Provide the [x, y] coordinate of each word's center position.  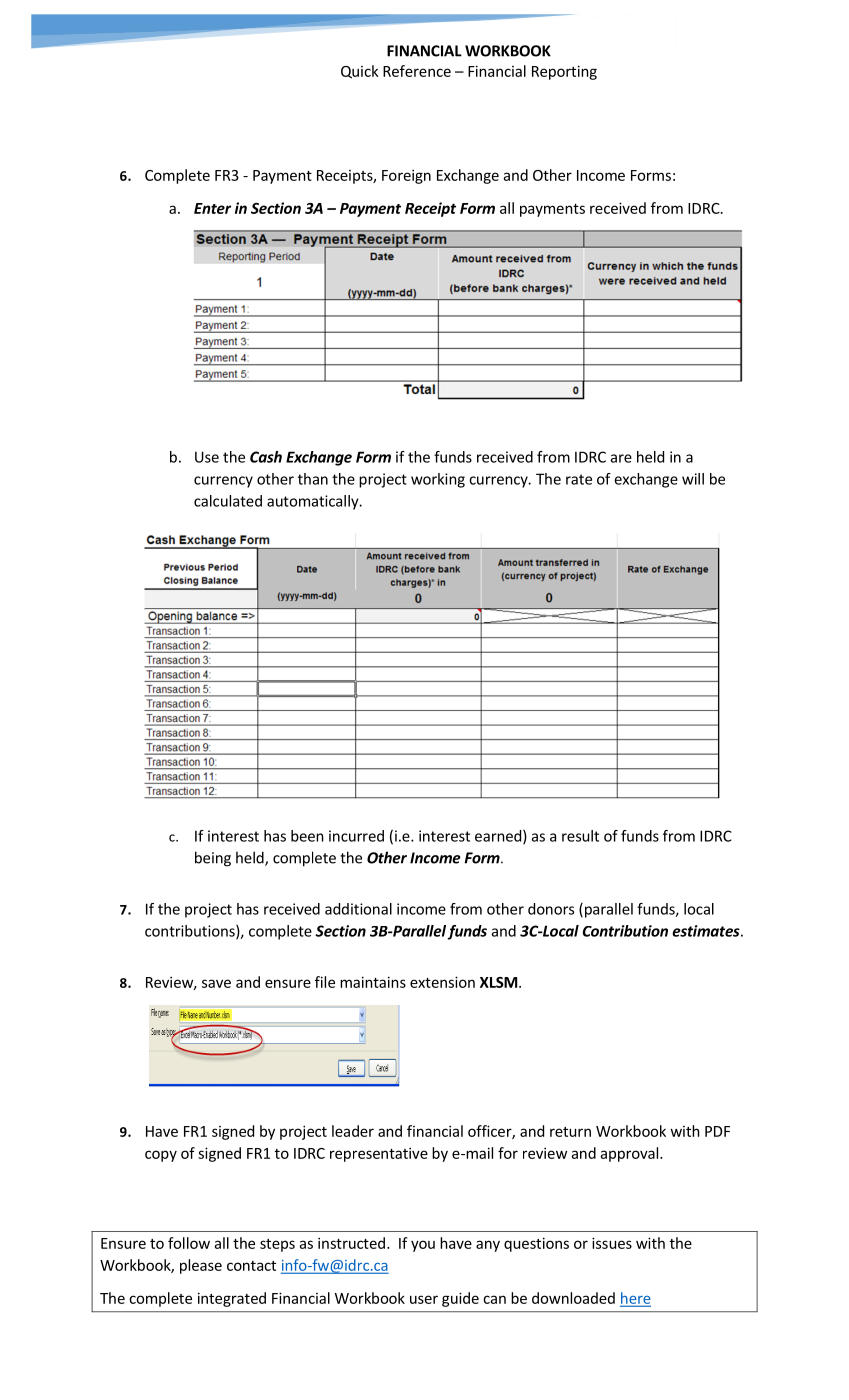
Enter [212, 208]
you [423, 1246]
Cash [266, 457]
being [213, 859]
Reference [417, 71]
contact [251, 1266]
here [635, 1299]
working [438, 480]
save [216, 983]
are [621, 458]
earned [498, 836]
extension [442, 982]
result [580, 836]
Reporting [564, 72]
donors [551, 909]
